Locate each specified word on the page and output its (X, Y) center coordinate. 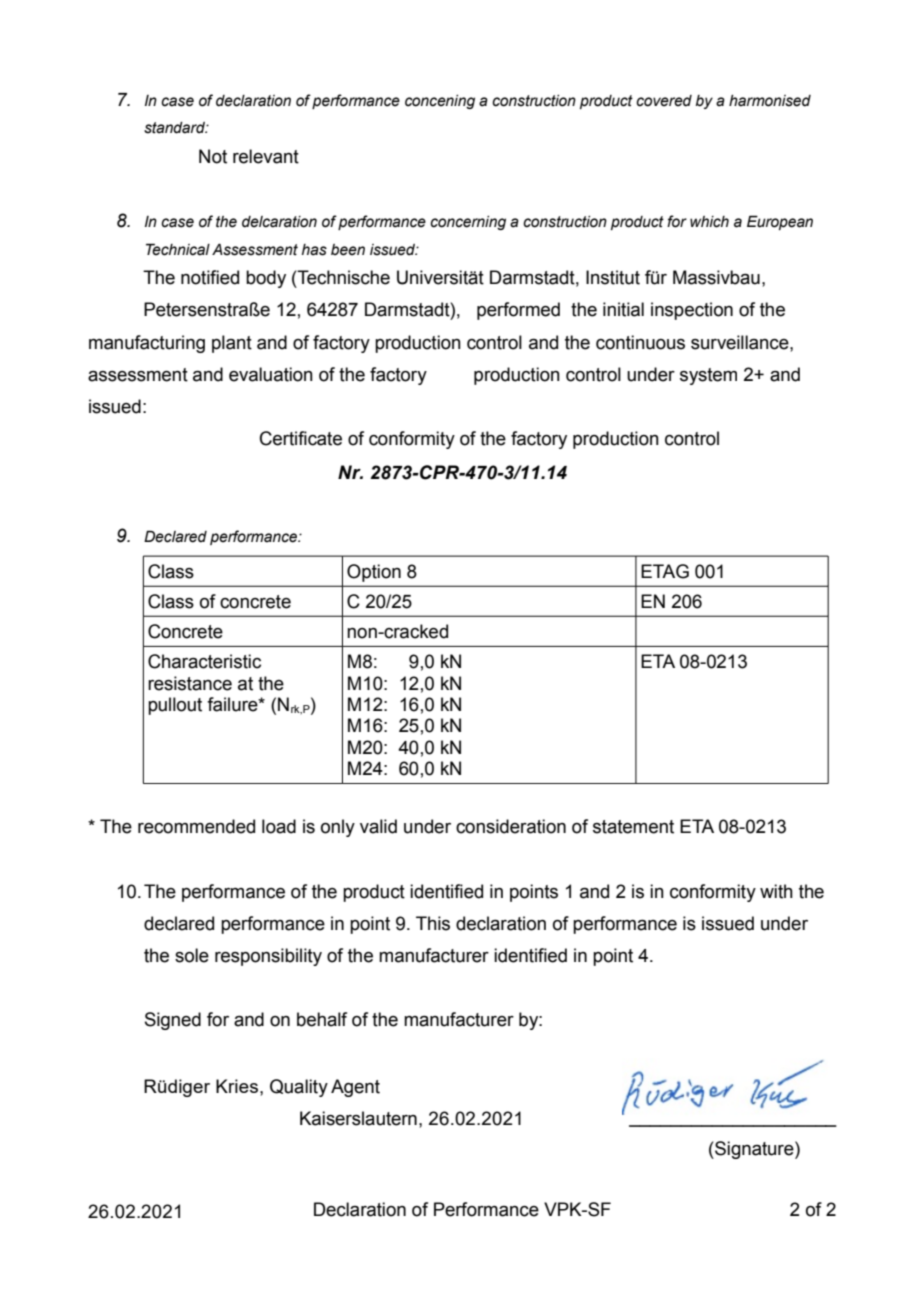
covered (664, 101)
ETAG (665, 571)
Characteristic (204, 661)
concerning (468, 223)
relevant (266, 156)
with (776, 891)
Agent (355, 1088)
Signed (173, 1021)
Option (374, 573)
